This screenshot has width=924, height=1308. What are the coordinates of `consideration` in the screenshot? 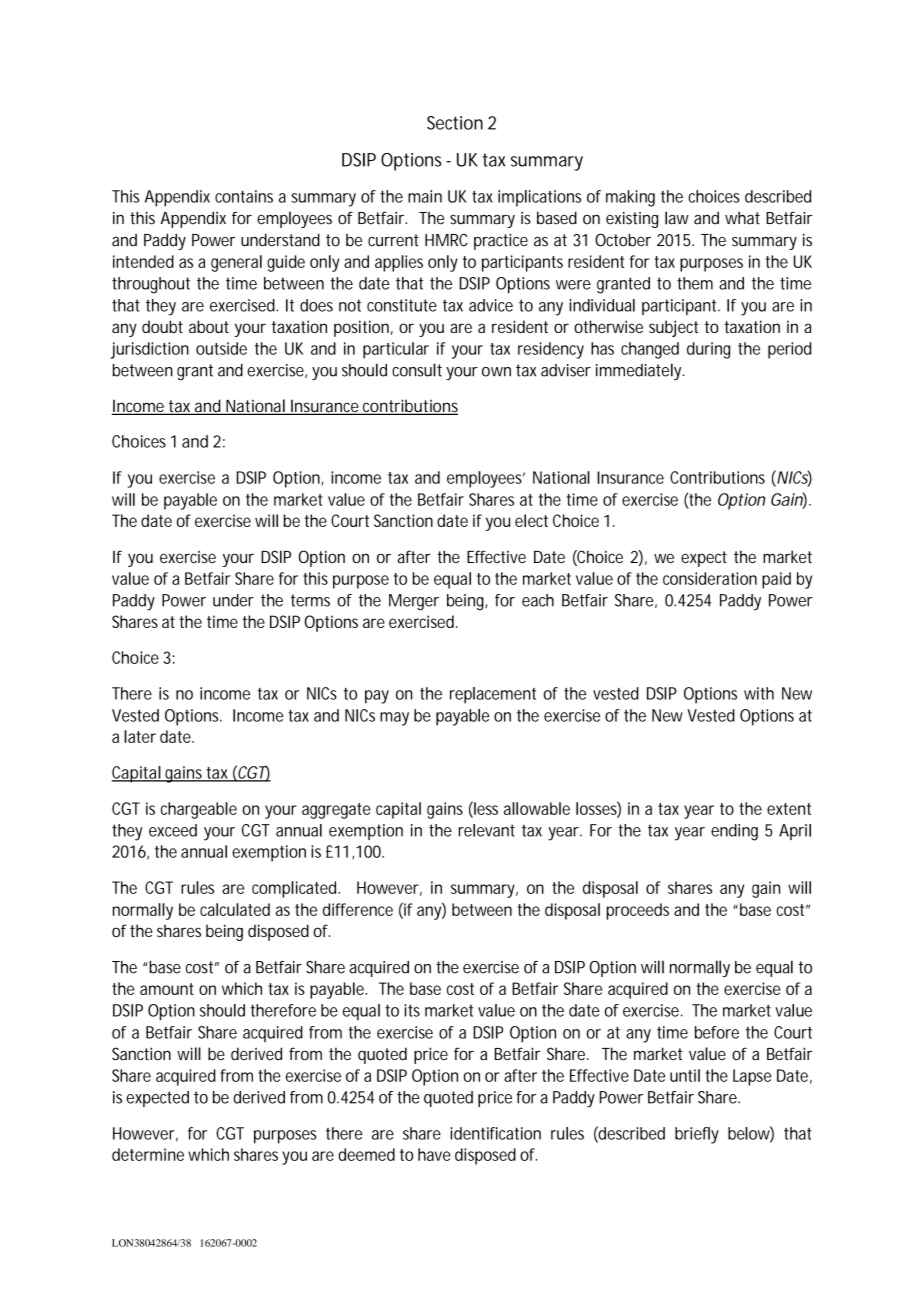 It's located at (710, 578).
